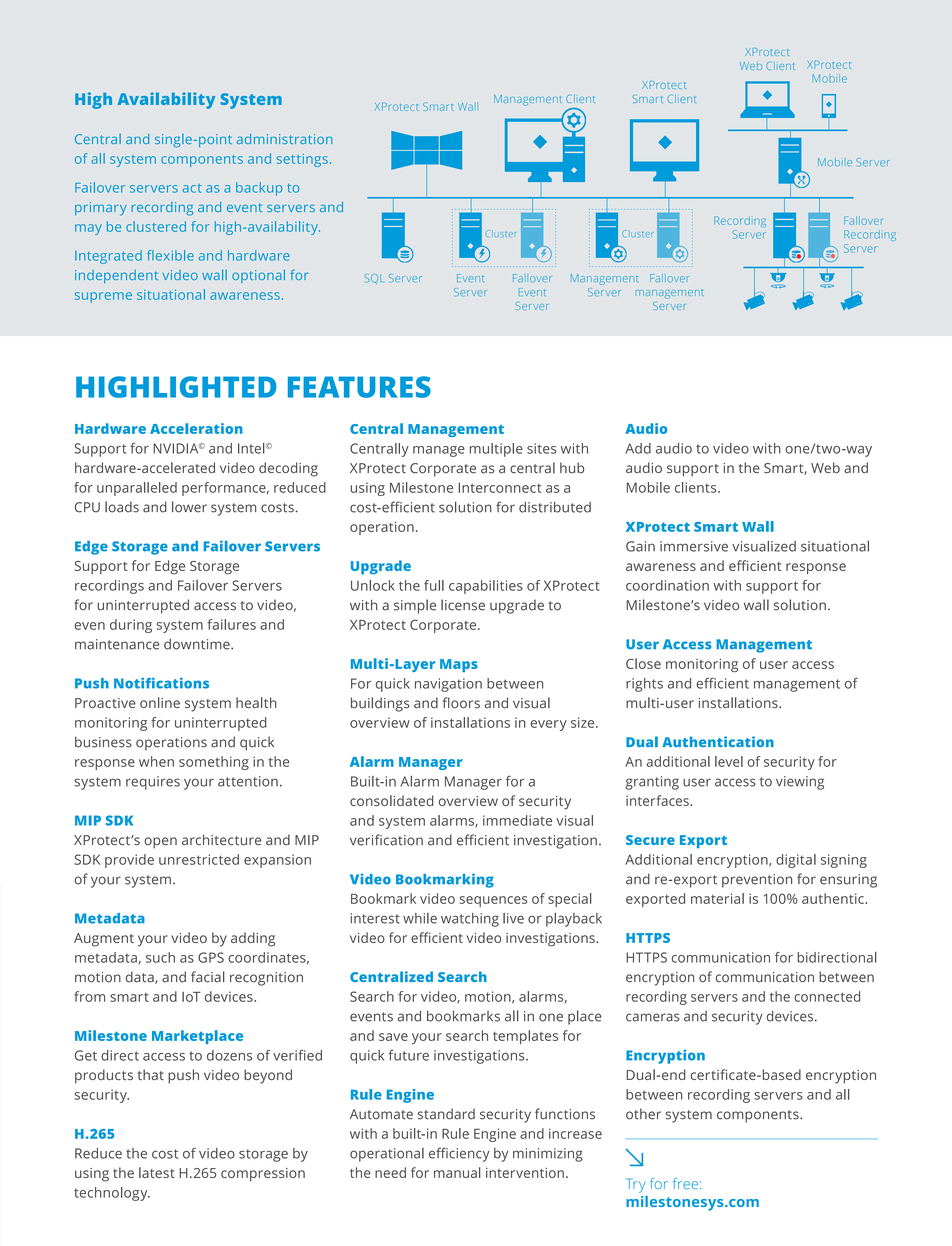  What do you see at coordinates (157, 1172) in the screenshot?
I see `latest` at bounding box center [157, 1172].
